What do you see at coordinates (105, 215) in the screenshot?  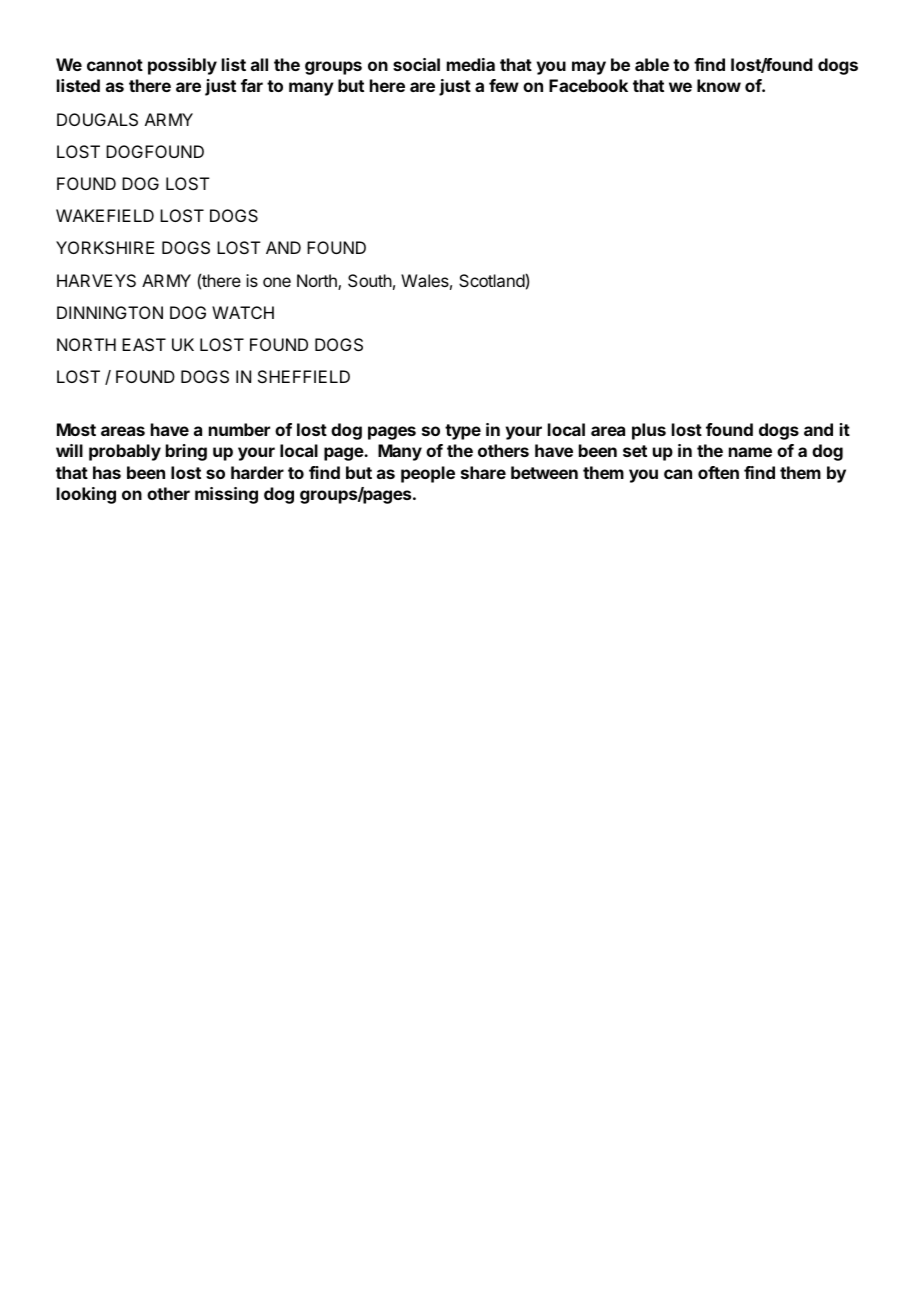 I see `WAKEFIELD` at bounding box center [105, 215].
